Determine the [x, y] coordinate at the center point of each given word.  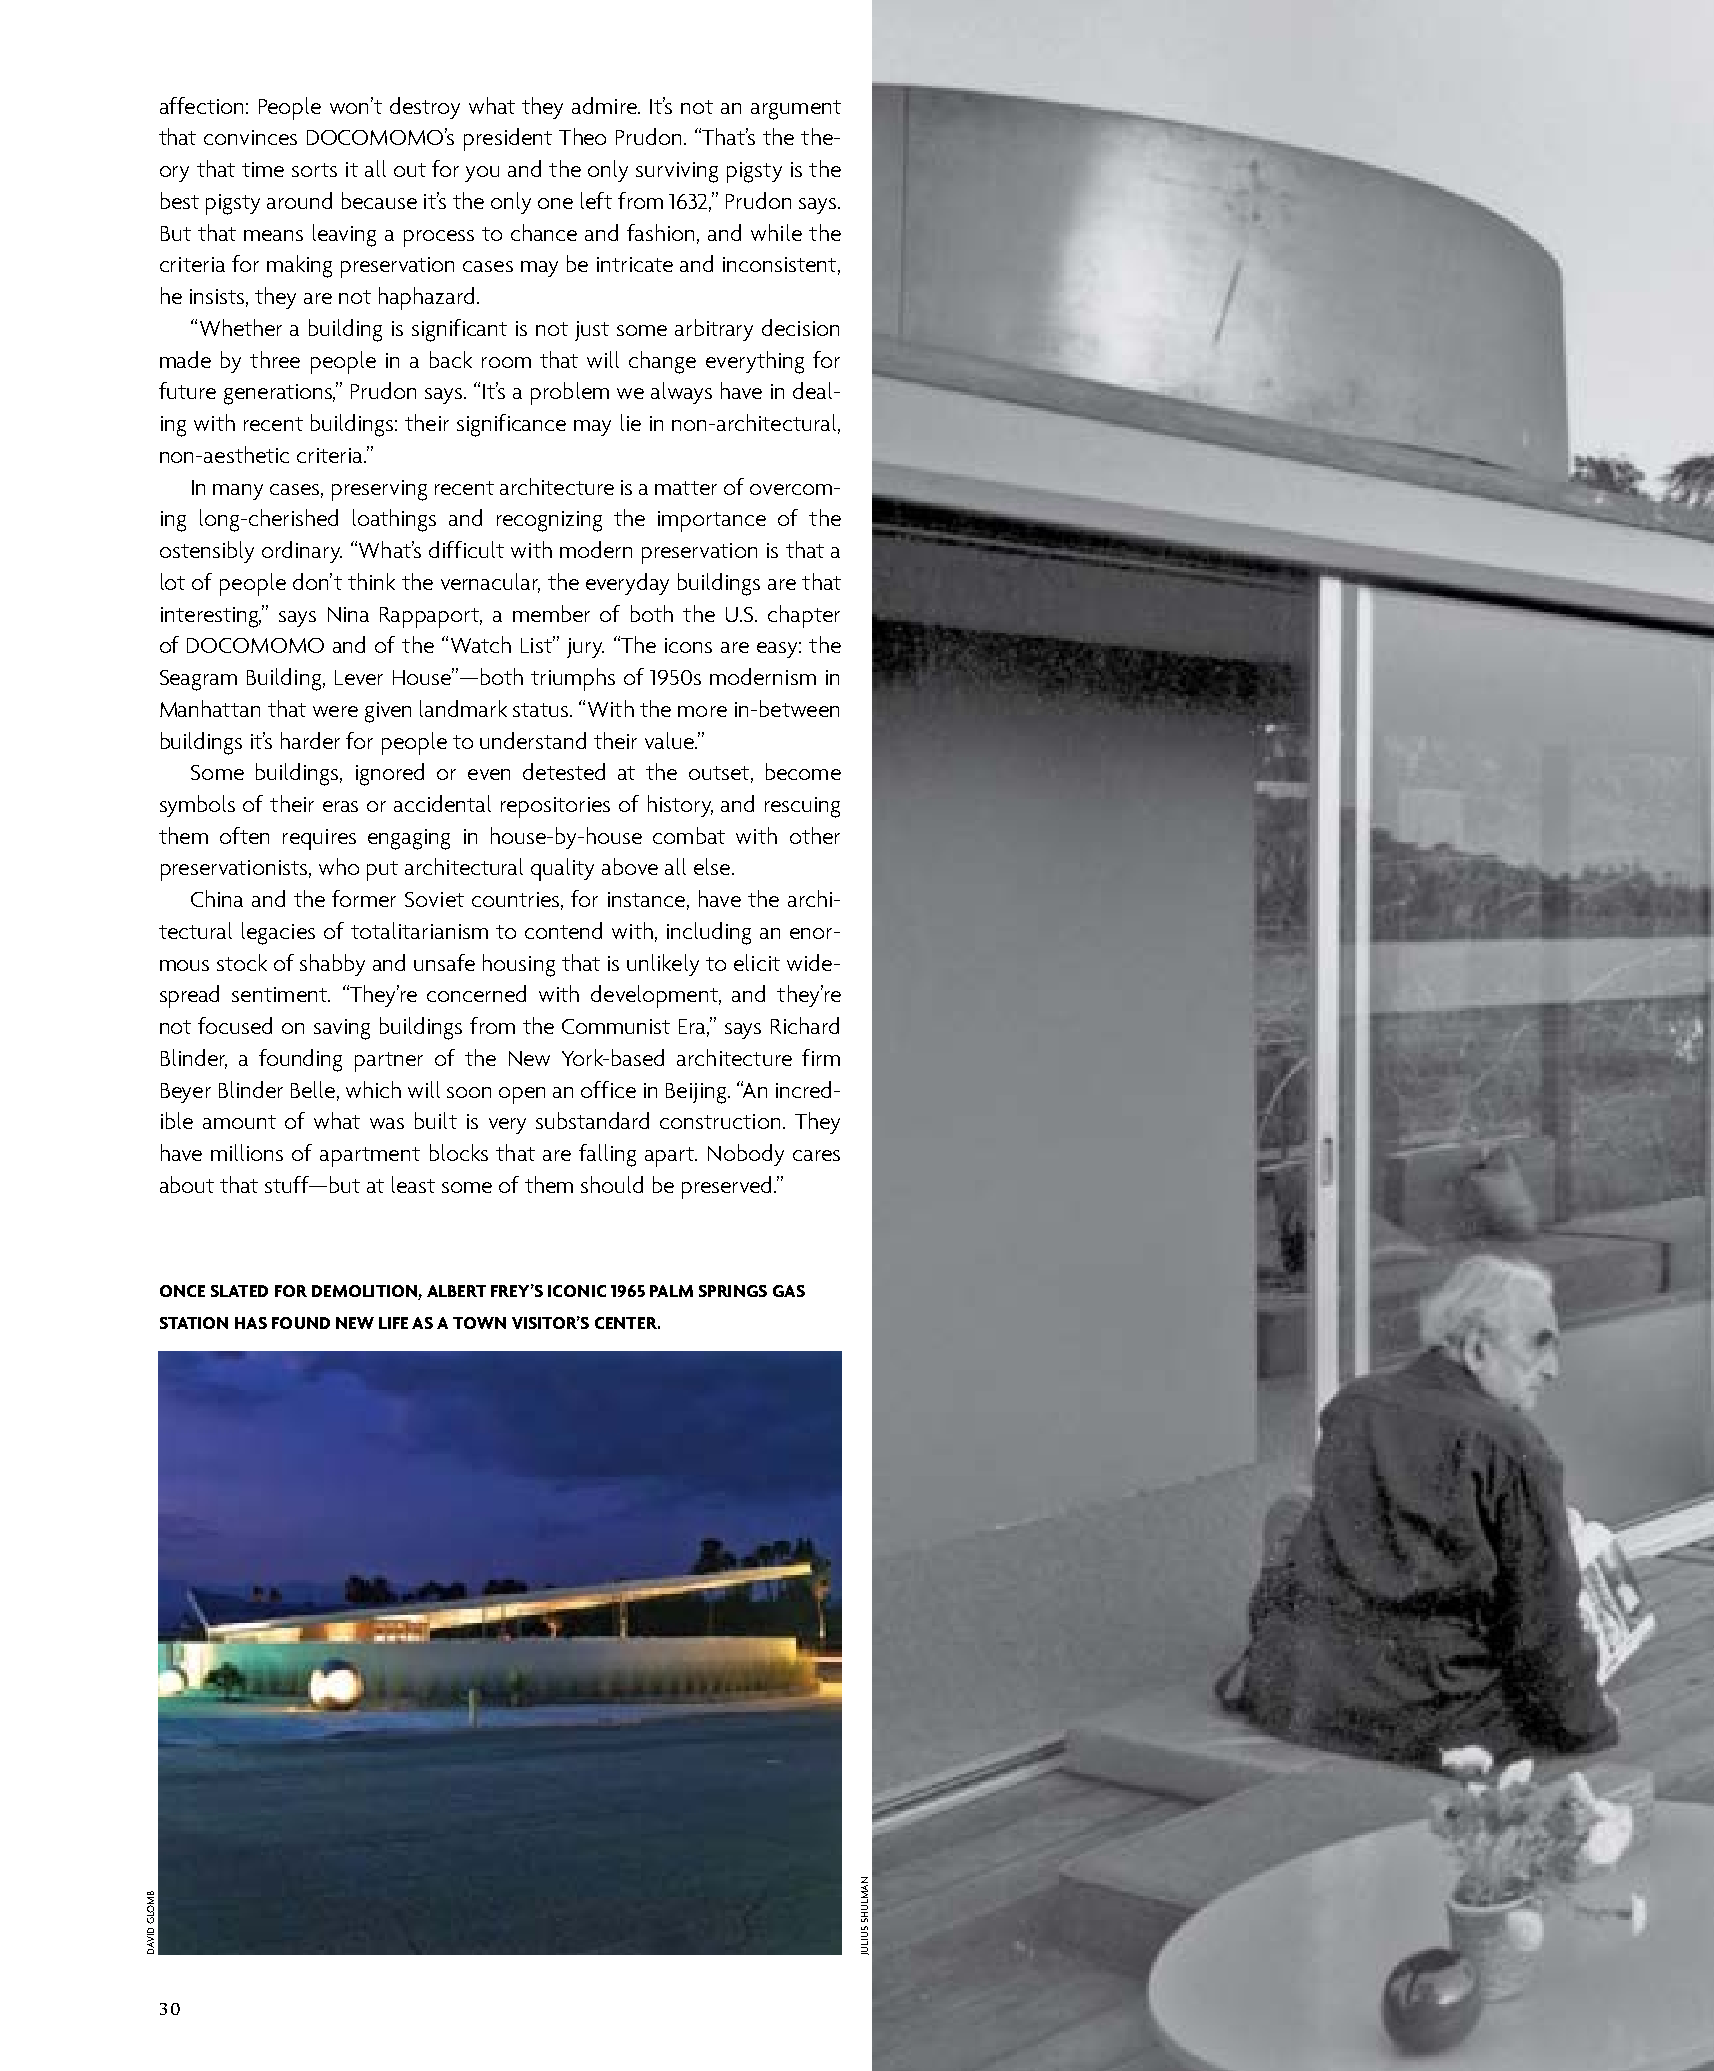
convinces [250, 137]
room [506, 362]
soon [469, 1092]
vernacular [490, 583]
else [713, 866]
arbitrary [714, 330]
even [489, 774]
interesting [211, 617]
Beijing [697, 1093]
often [244, 835]
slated [239, 1291]
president [508, 139]
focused [235, 1025]
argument [796, 110]
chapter [804, 616]
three [275, 359]
